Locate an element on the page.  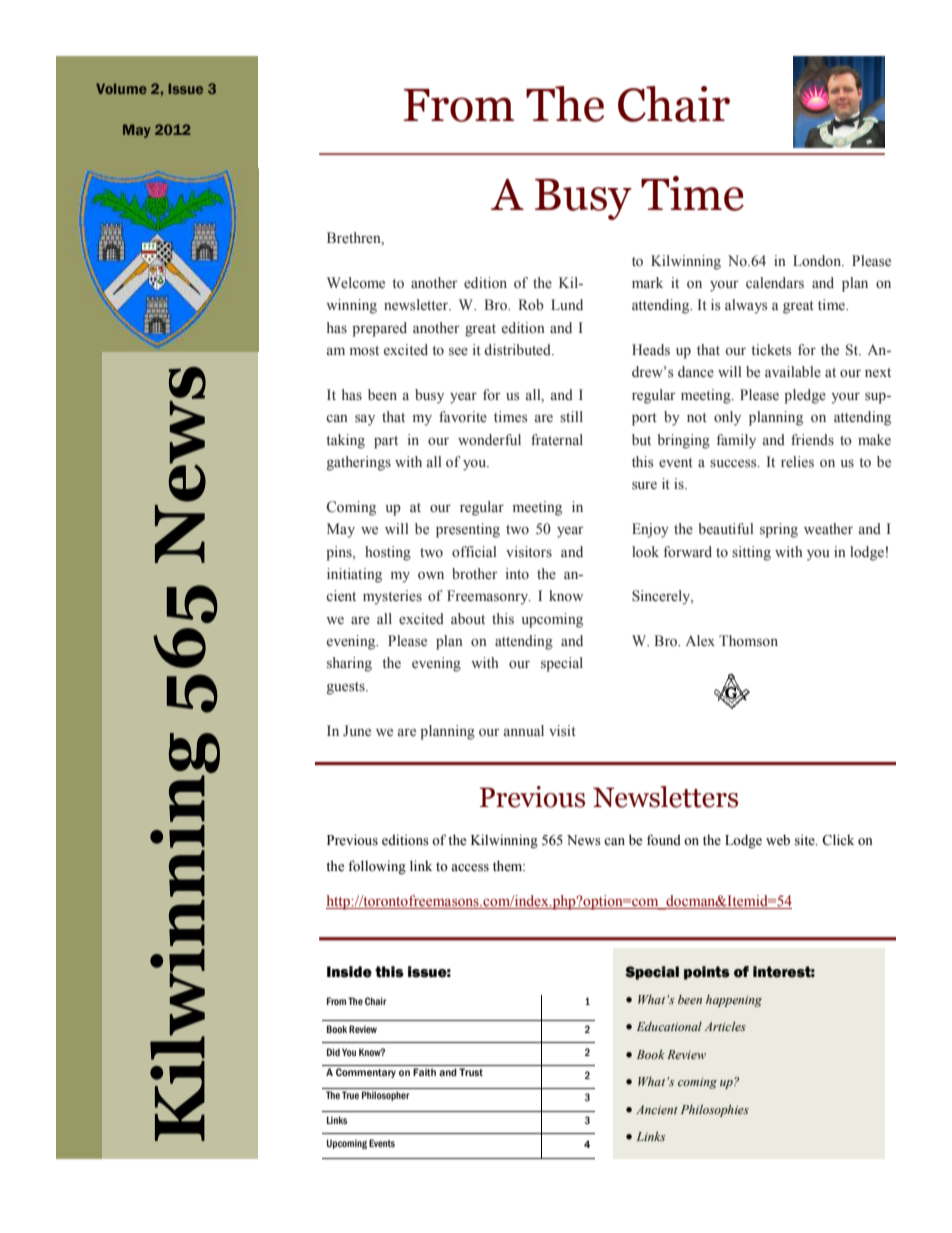
Did is located at coordinates (333, 1052).
